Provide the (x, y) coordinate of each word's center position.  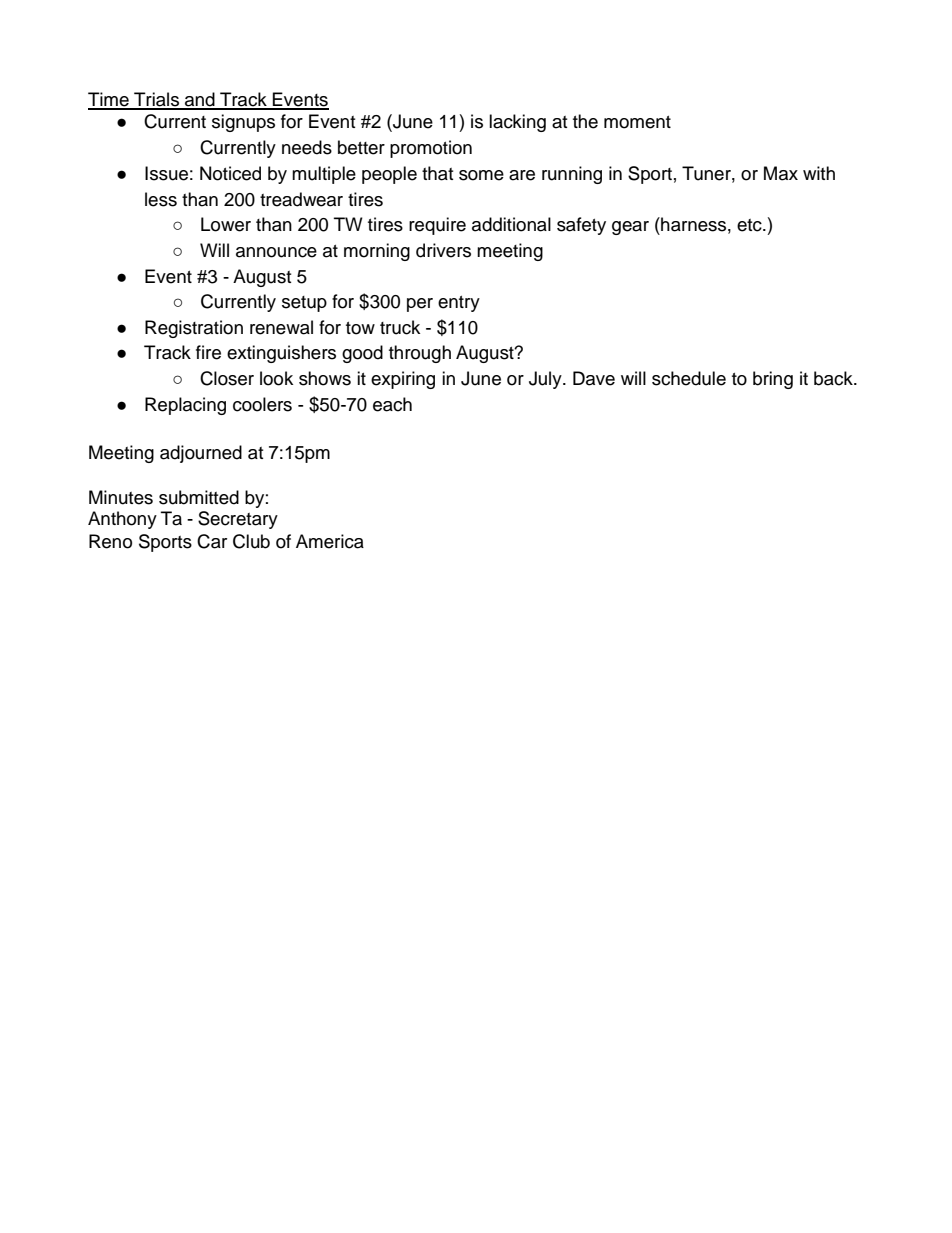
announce (276, 252)
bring (773, 380)
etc (750, 225)
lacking (517, 123)
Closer (227, 378)
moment (637, 122)
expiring (403, 380)
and (200, 100)
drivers (443, 250)
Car (212, 541)
